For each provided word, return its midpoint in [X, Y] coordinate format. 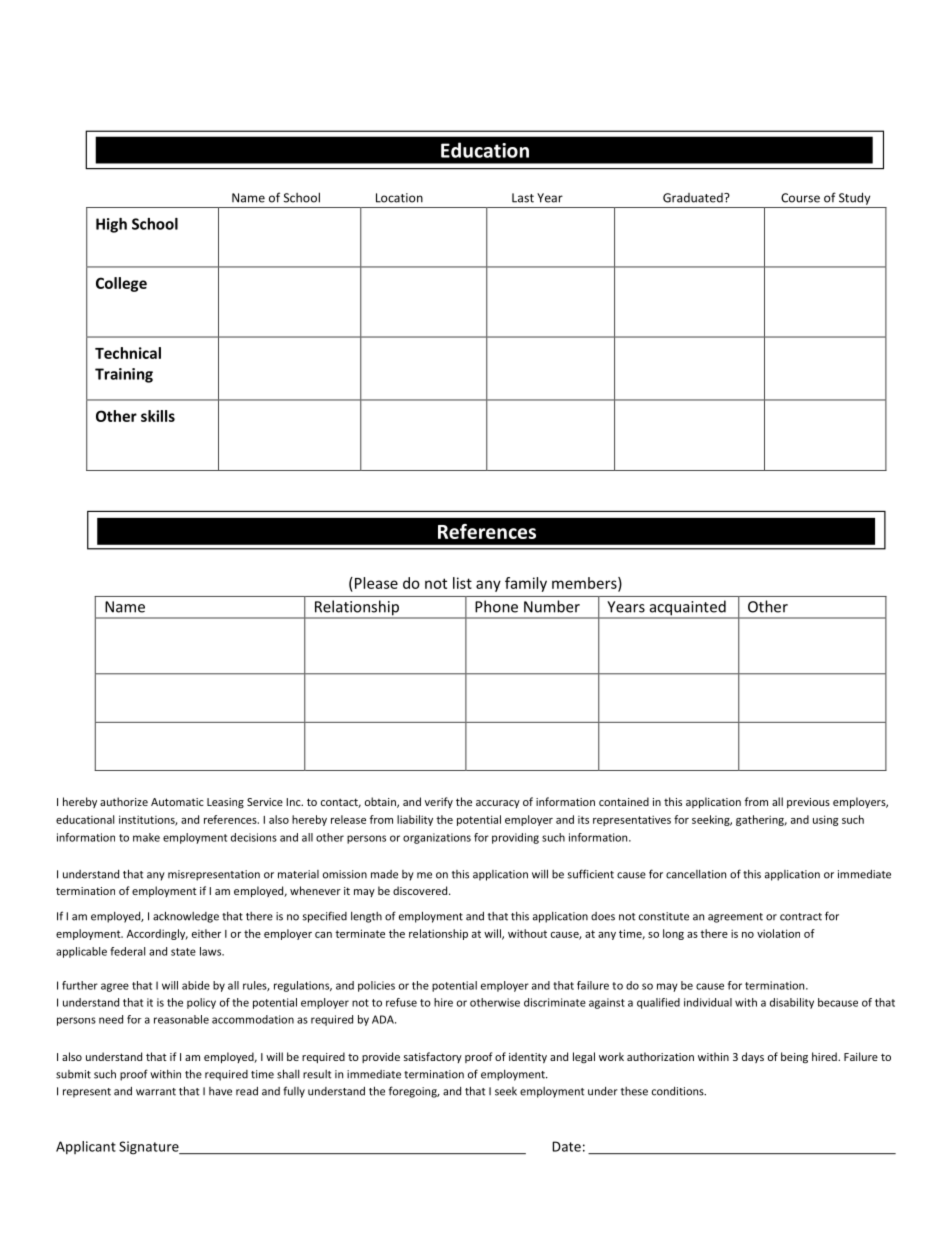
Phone [496, 606]
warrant [156, 1092]
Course [800, 198]
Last [523, 198]
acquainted [687, 609]
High [111, 225]
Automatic [177, 802]
